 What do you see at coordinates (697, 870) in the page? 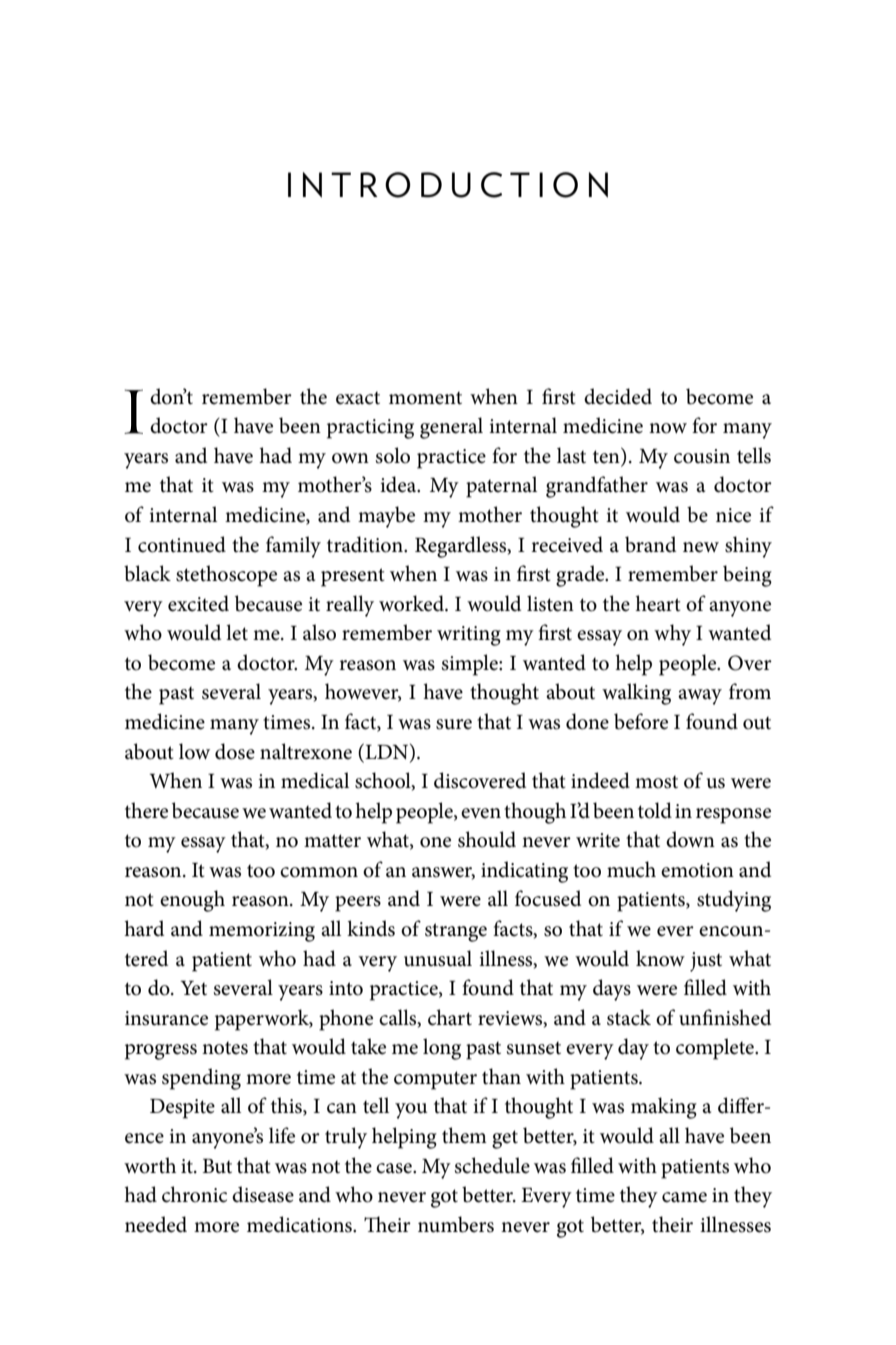
I see `emotion` at bounding box center [697, 870].
